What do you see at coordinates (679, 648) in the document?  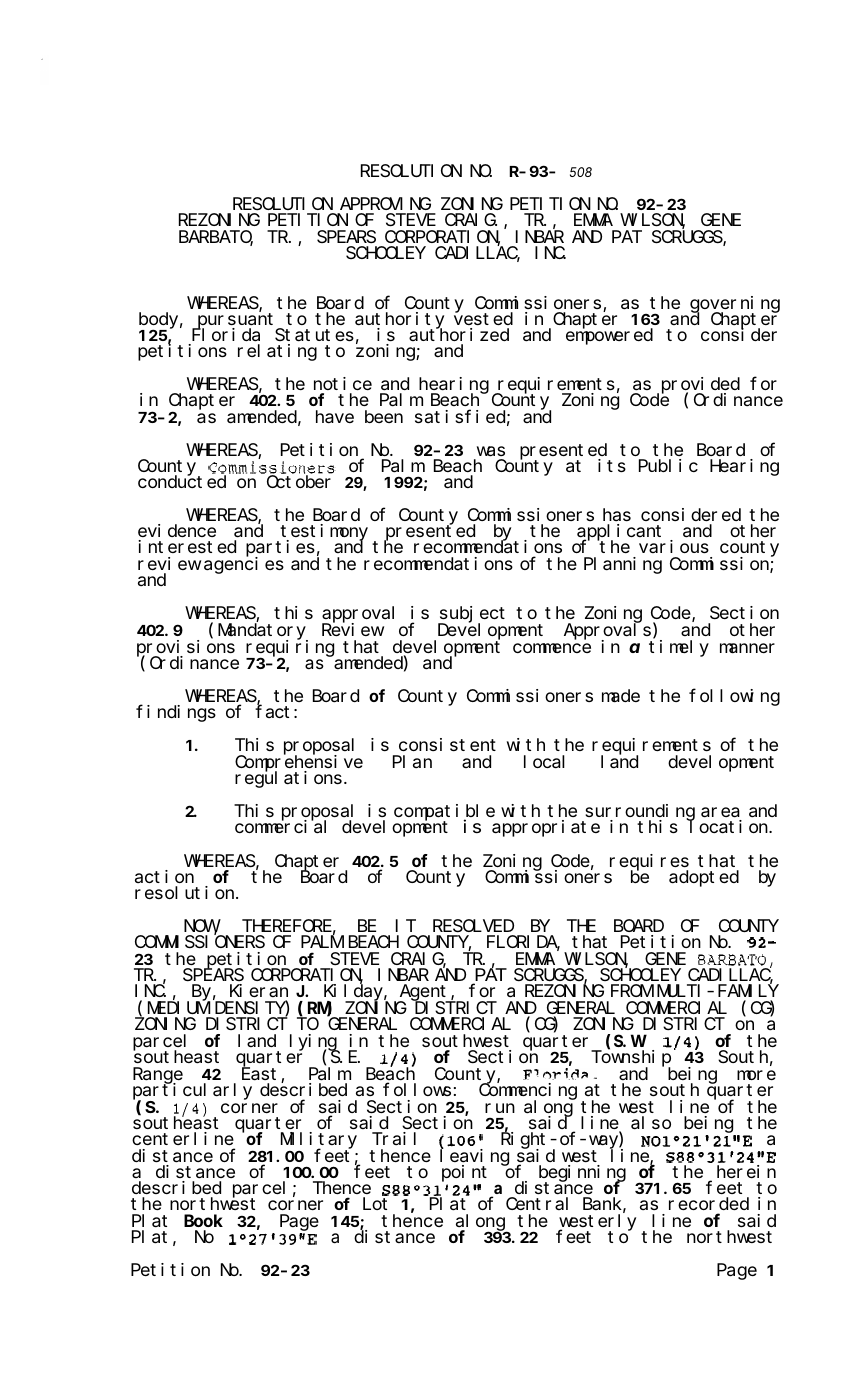 I see `timely` at bounding box center [679, 648].
